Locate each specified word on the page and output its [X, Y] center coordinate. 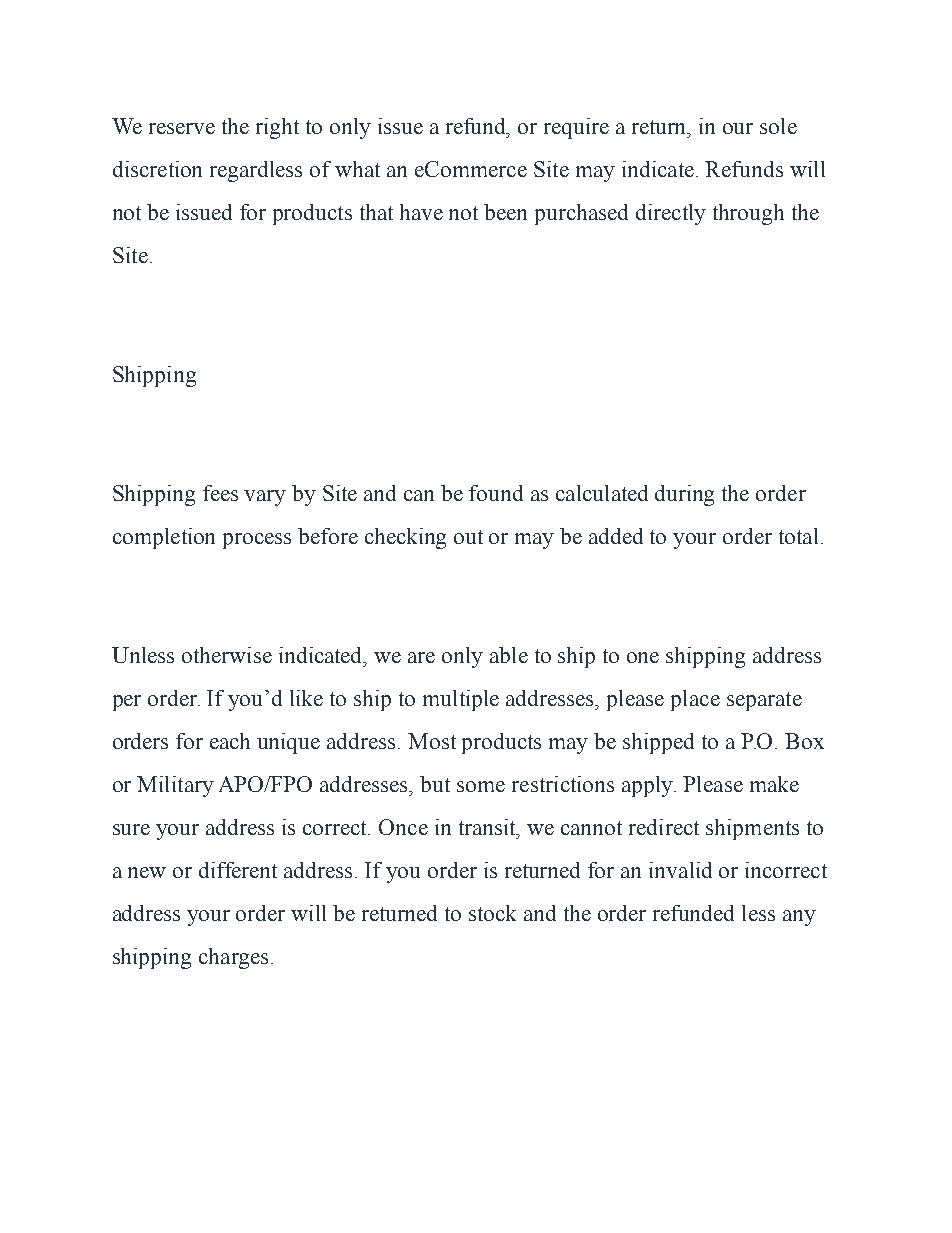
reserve [182, 128]
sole [778, 126]
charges [233, 958]
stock [492, 913]
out [468, 537]
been [505, 212]
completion [164, 538]
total [798, 536]
